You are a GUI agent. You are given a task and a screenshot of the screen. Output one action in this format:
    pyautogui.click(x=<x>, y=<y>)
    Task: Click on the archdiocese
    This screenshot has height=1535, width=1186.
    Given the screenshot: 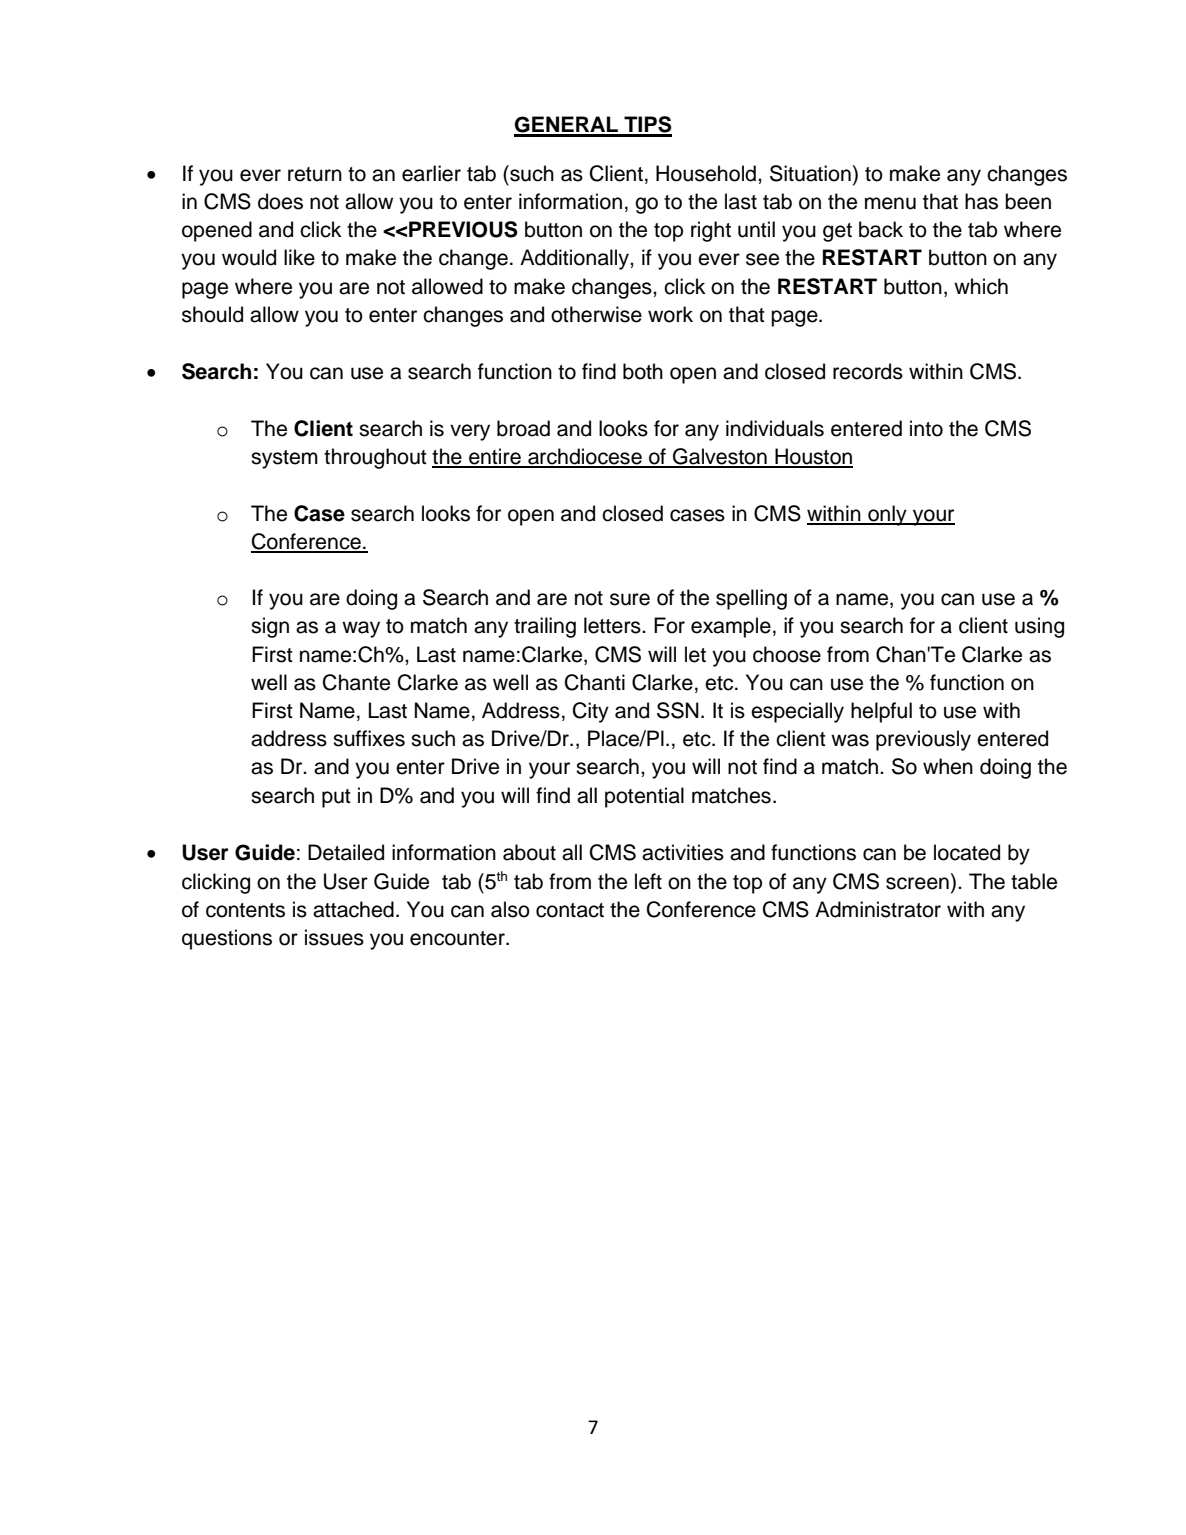 What is the action you would take?
    pyautogui.click(x=585, y=457)
